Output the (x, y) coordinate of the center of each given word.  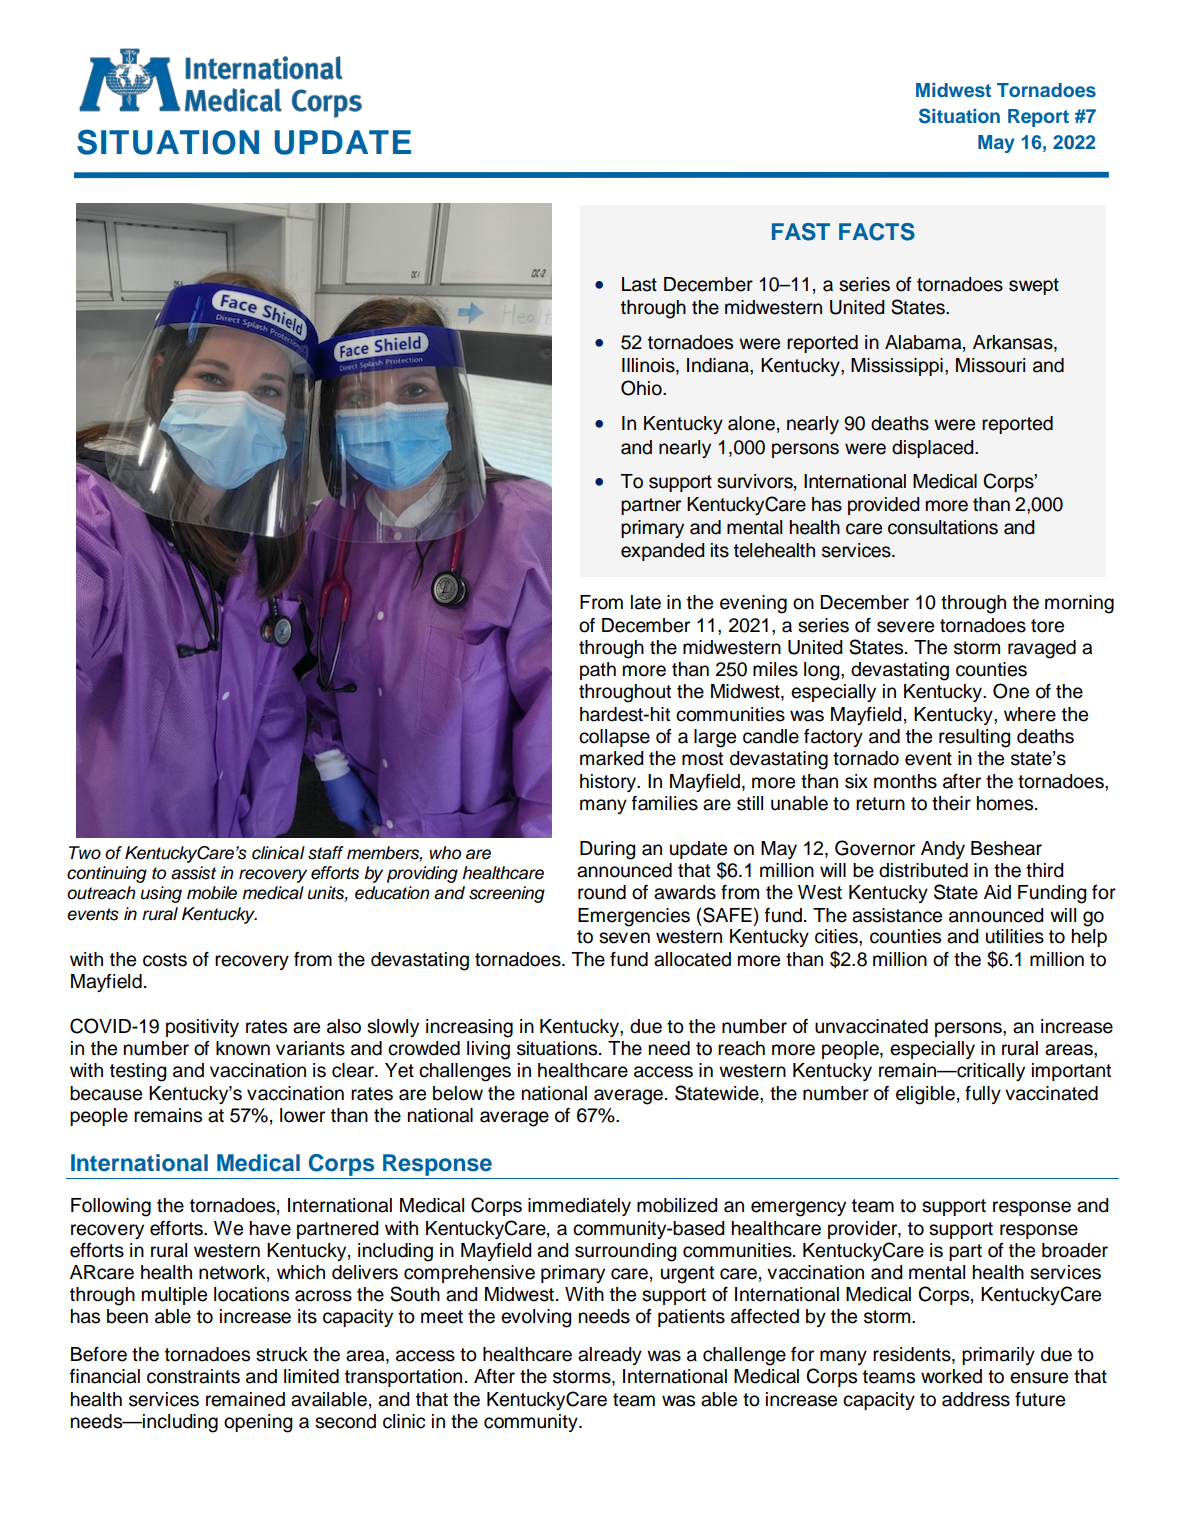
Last (639, 284)
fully (983, 1094)
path (598, 671)
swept (1034, 286)
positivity (202, 1028)
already (610, 1356)
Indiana (719, 365)
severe (905, 627)
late (646, 602)
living (488, 1050)
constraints (193, 1376)
